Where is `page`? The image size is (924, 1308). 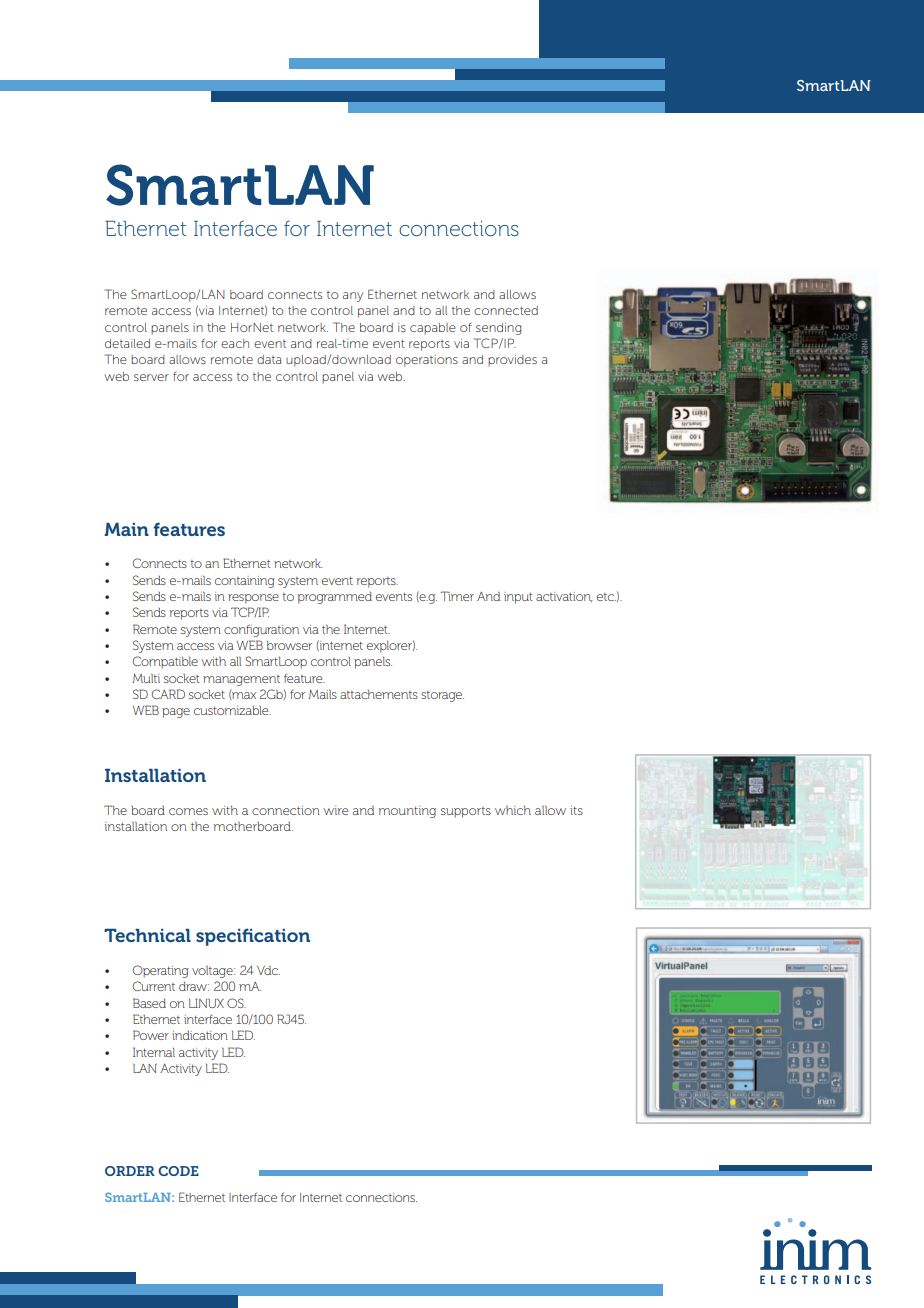 page is located at coordinates (176, 713).
